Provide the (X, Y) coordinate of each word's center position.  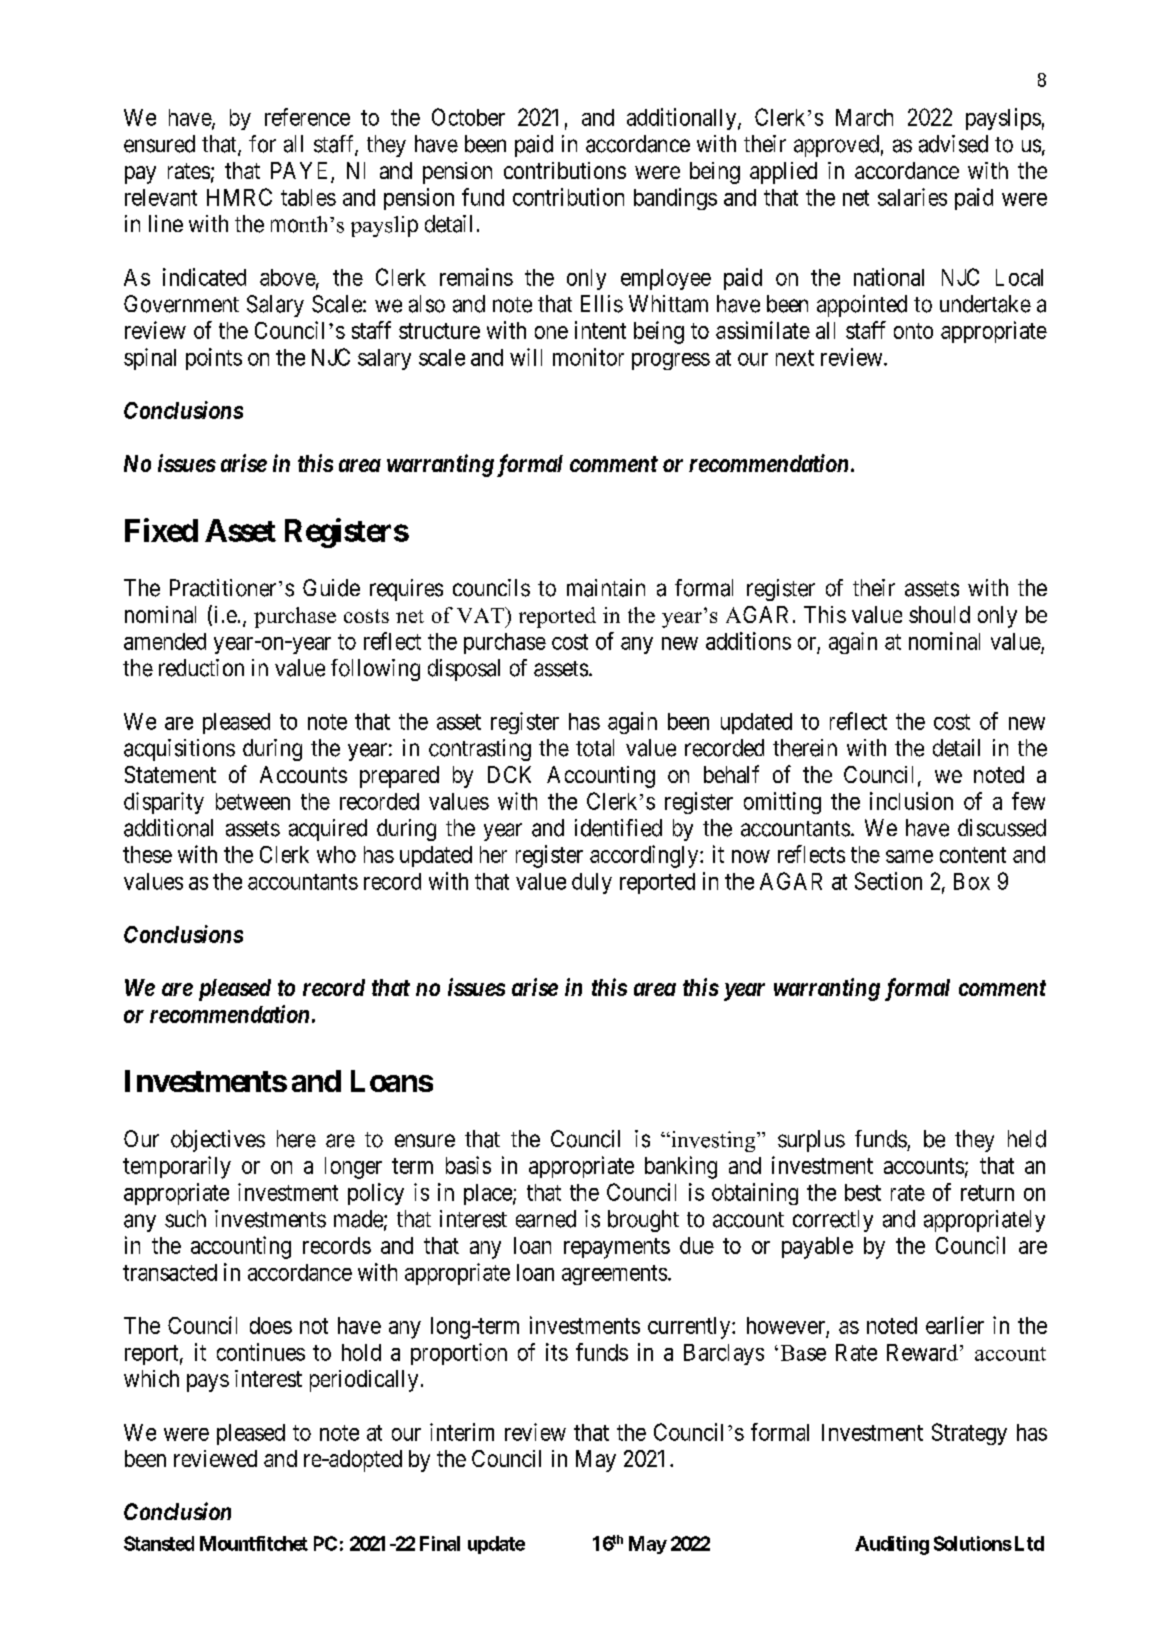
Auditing (892, 1545)
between (253, 801)
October (468, 117)
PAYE (299, 170)
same (909, 856)
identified (618, 828)
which (151, 1378)
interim (462, 1432)
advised (953, 144)
